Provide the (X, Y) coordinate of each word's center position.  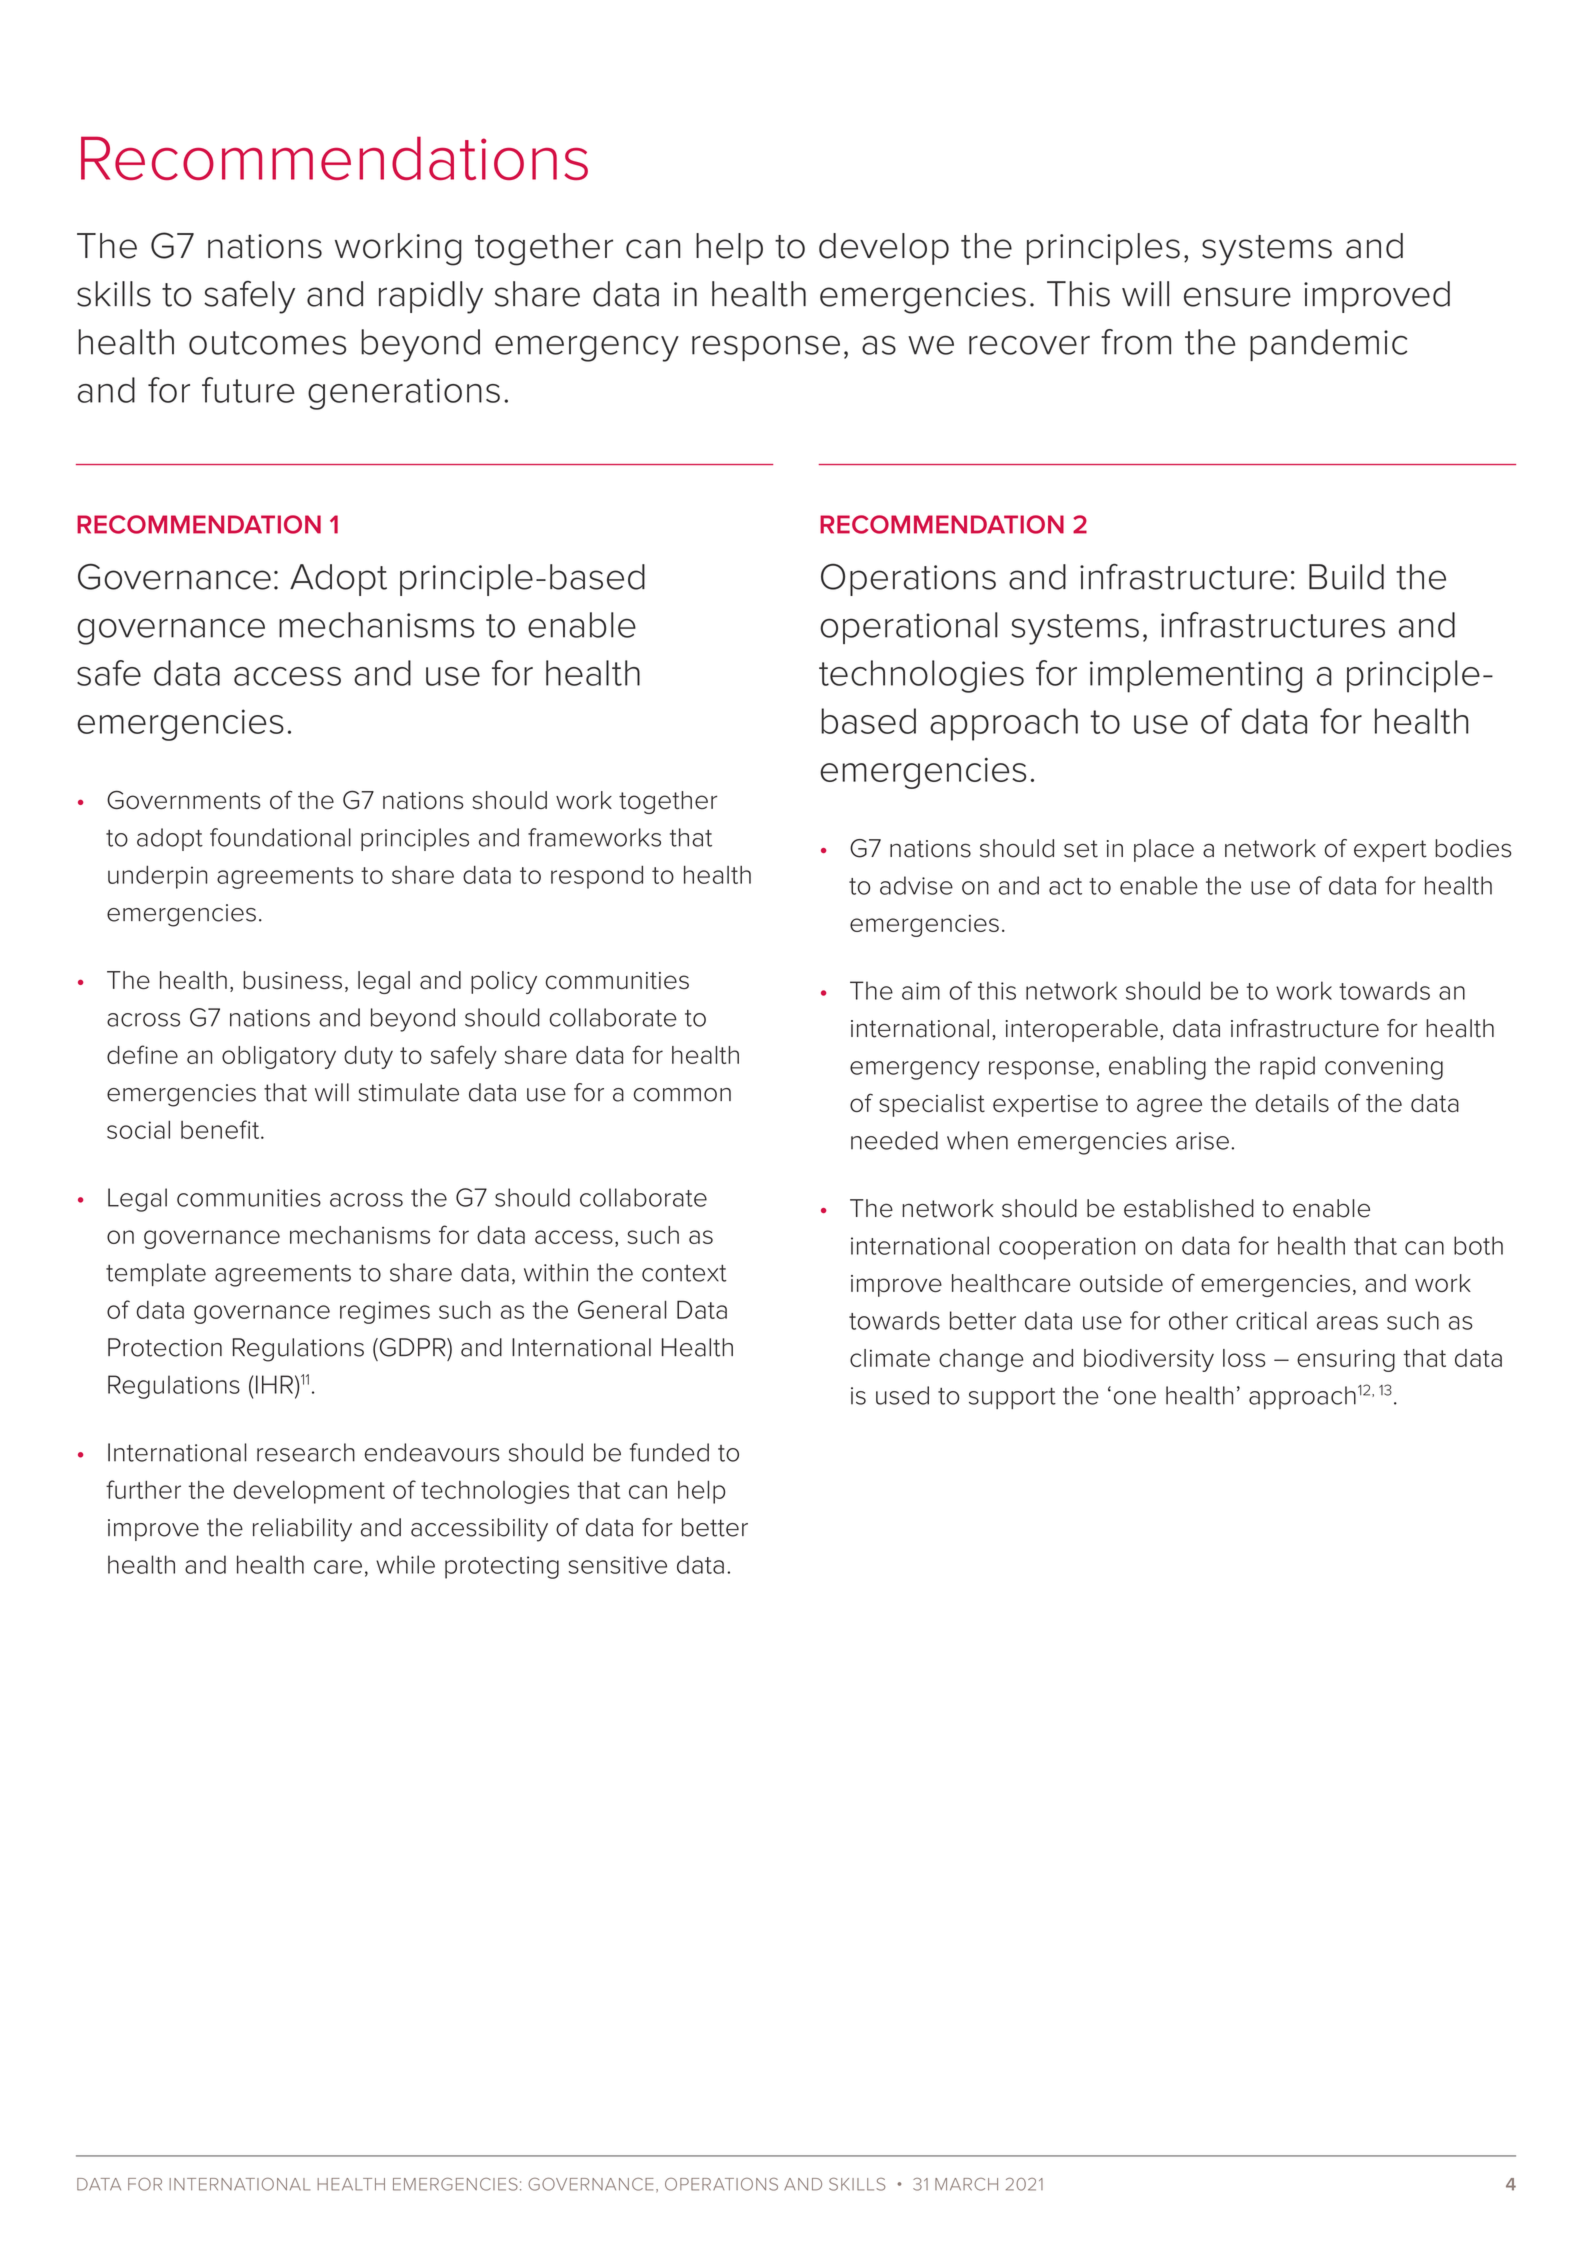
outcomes (267, 343)
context (684, 1273)
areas (1347, 1323)
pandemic (1328, 345)
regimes (385, 1312)
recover (1029, 345)
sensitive (618, 1565)
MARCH (966, 2184)
